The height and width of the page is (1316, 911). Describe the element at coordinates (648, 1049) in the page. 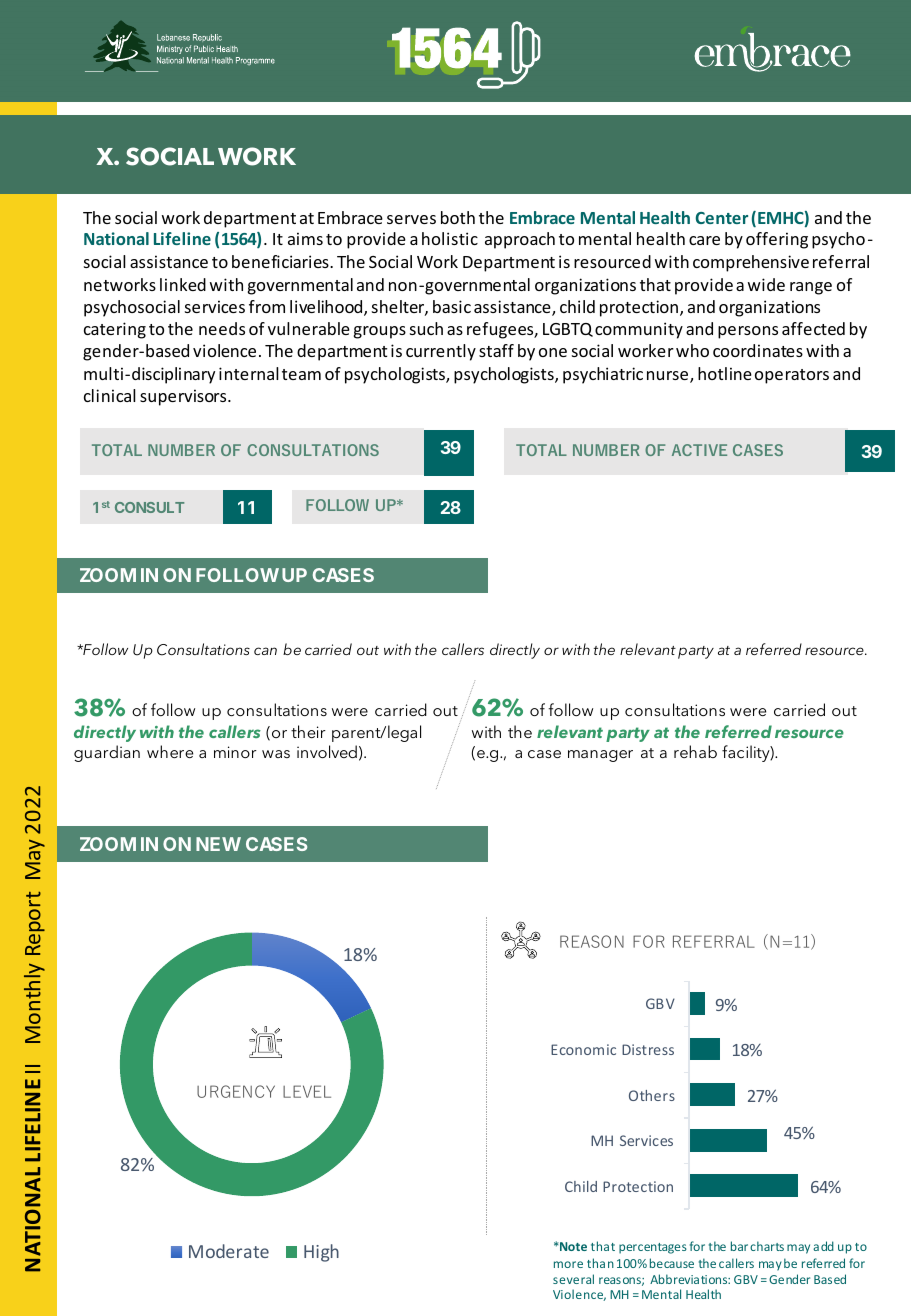

I see `Distress` at that location.
